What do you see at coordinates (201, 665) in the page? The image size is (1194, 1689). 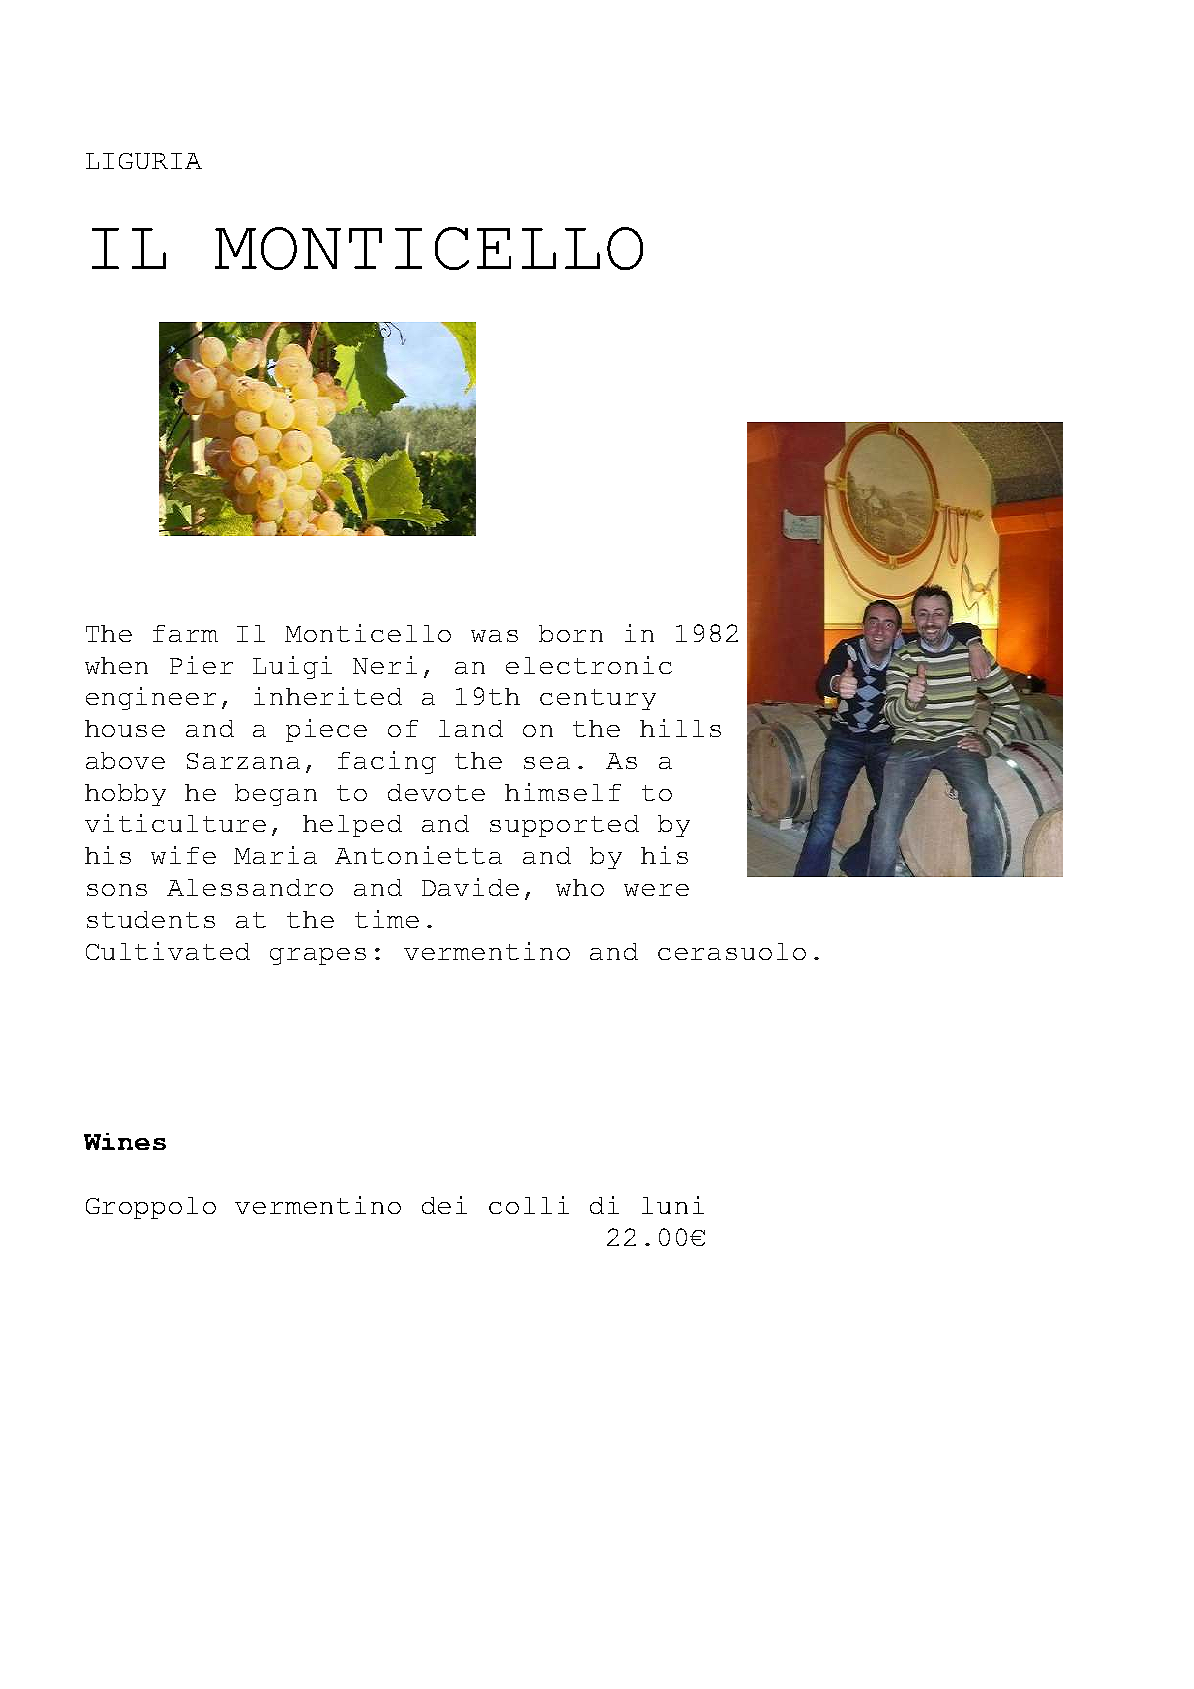 I see `Pier` at bounding box center [201, 665].
